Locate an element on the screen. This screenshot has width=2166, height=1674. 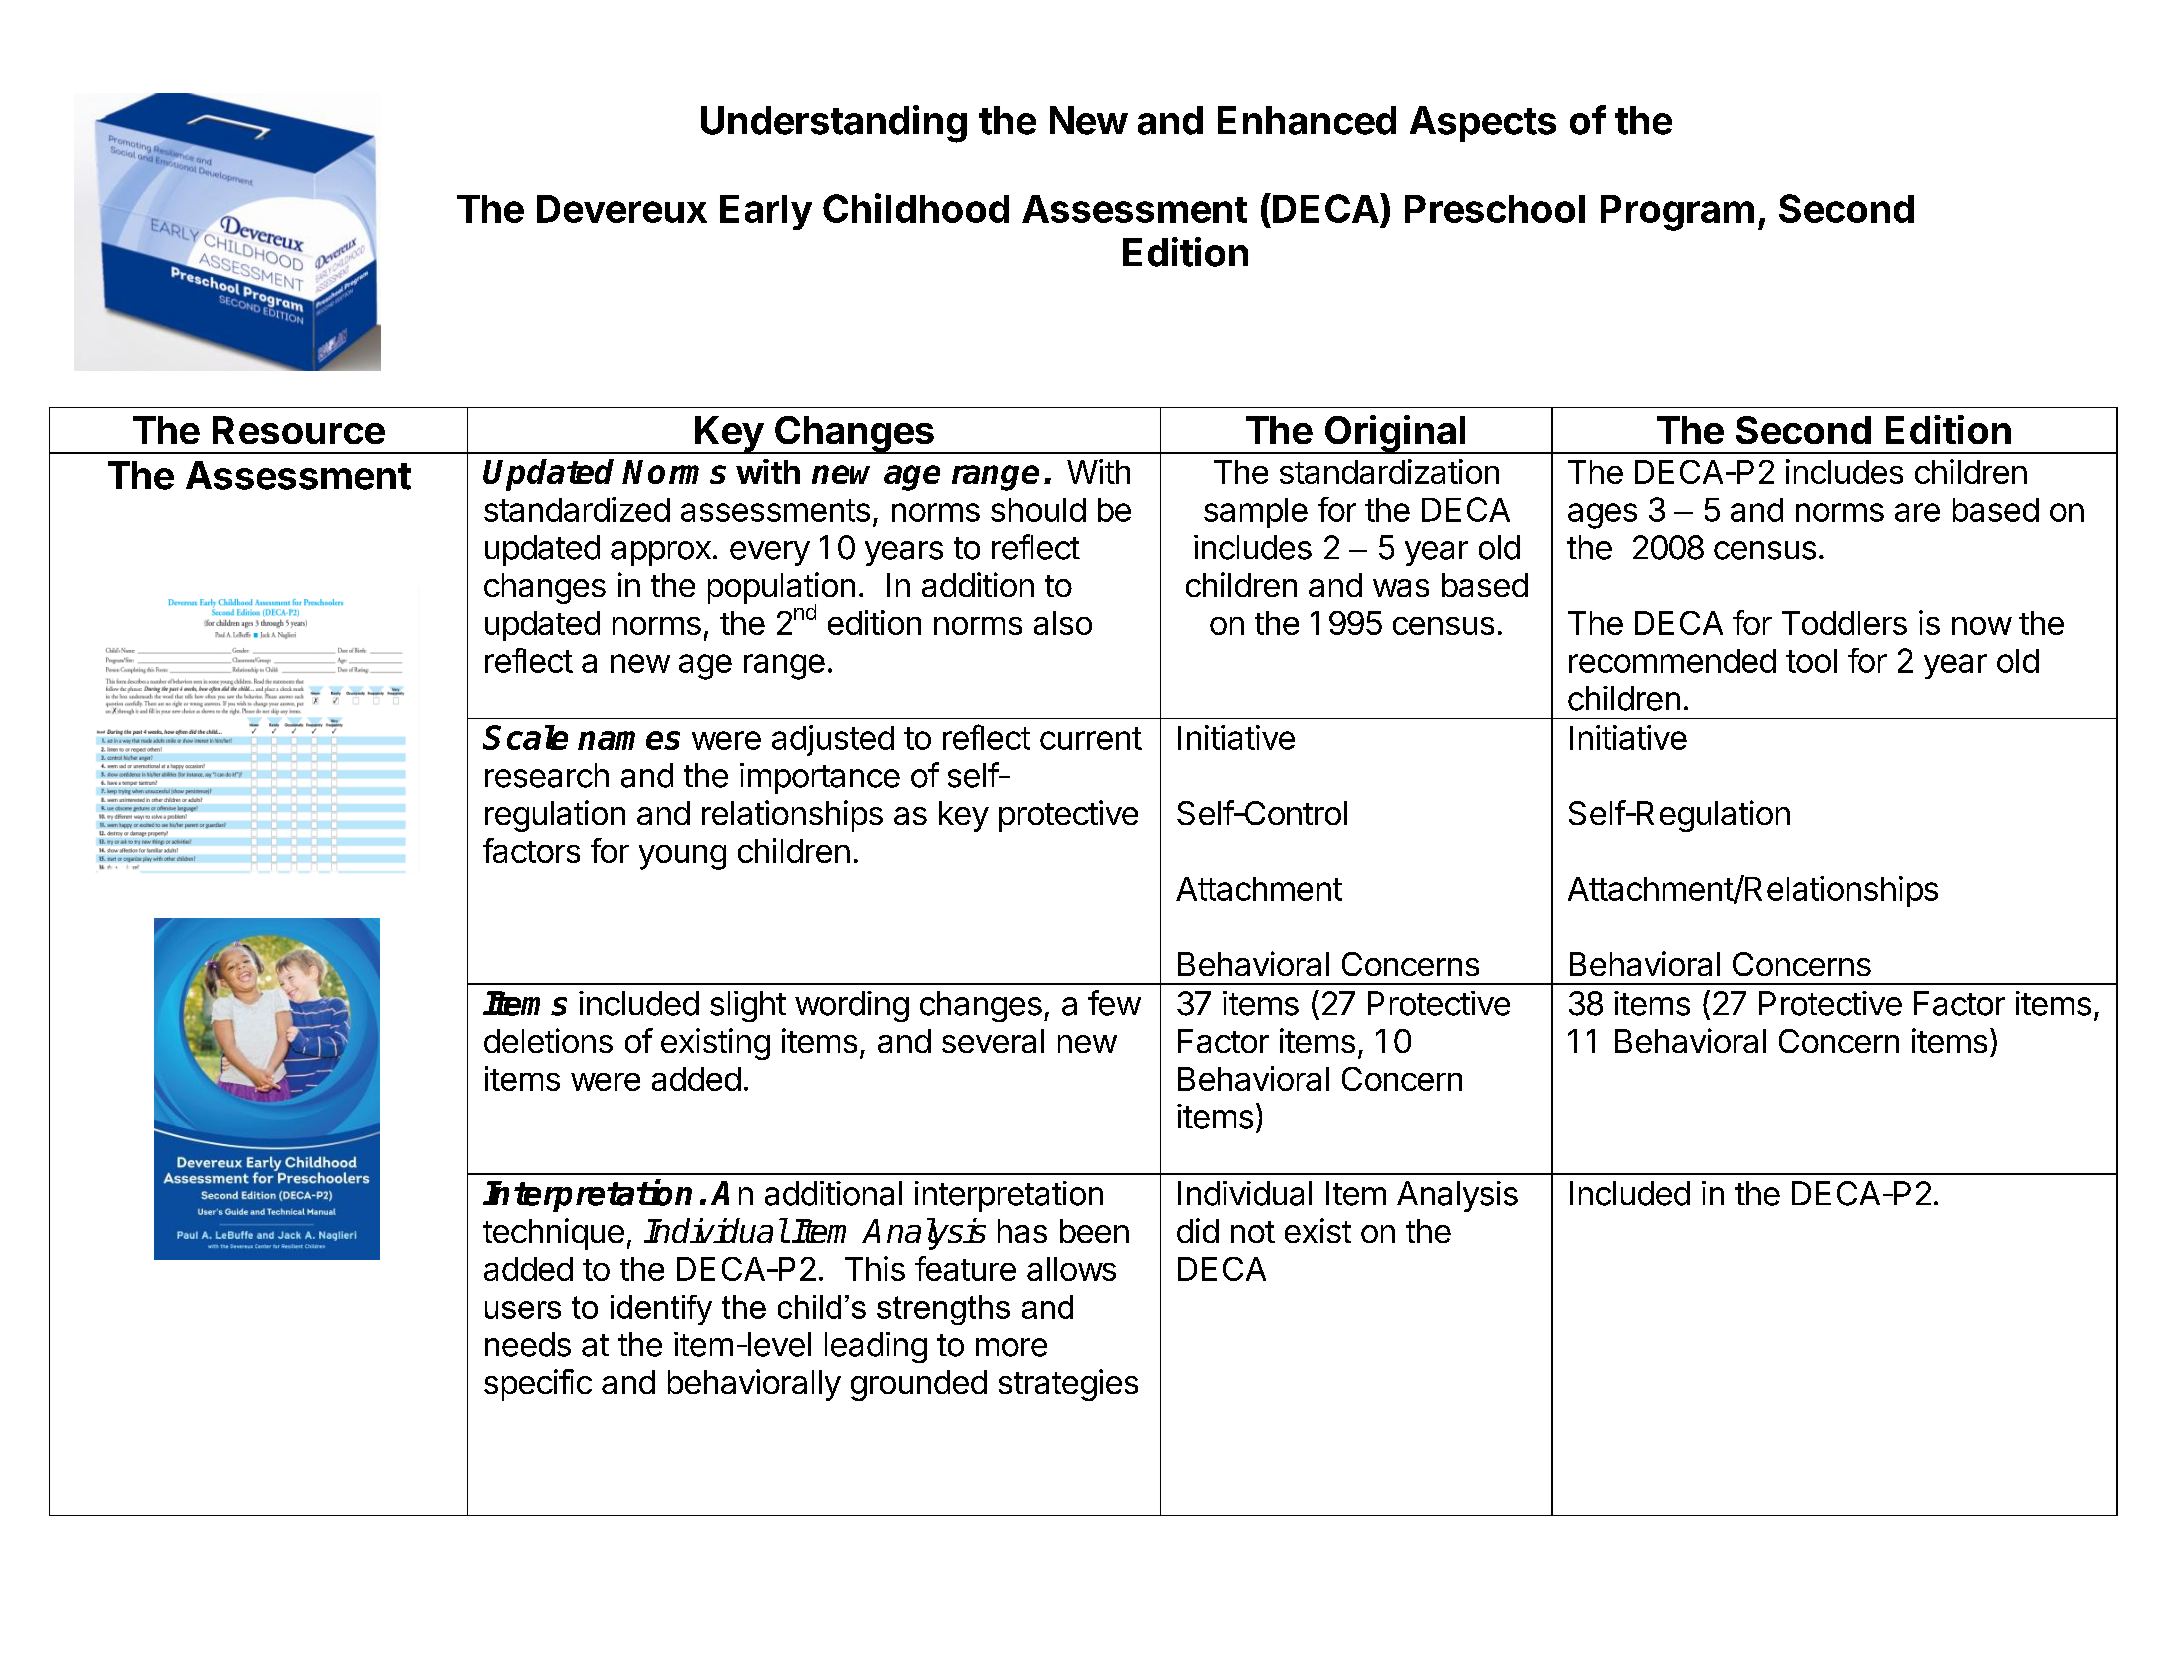
research is located at coordinates (547, 775).
